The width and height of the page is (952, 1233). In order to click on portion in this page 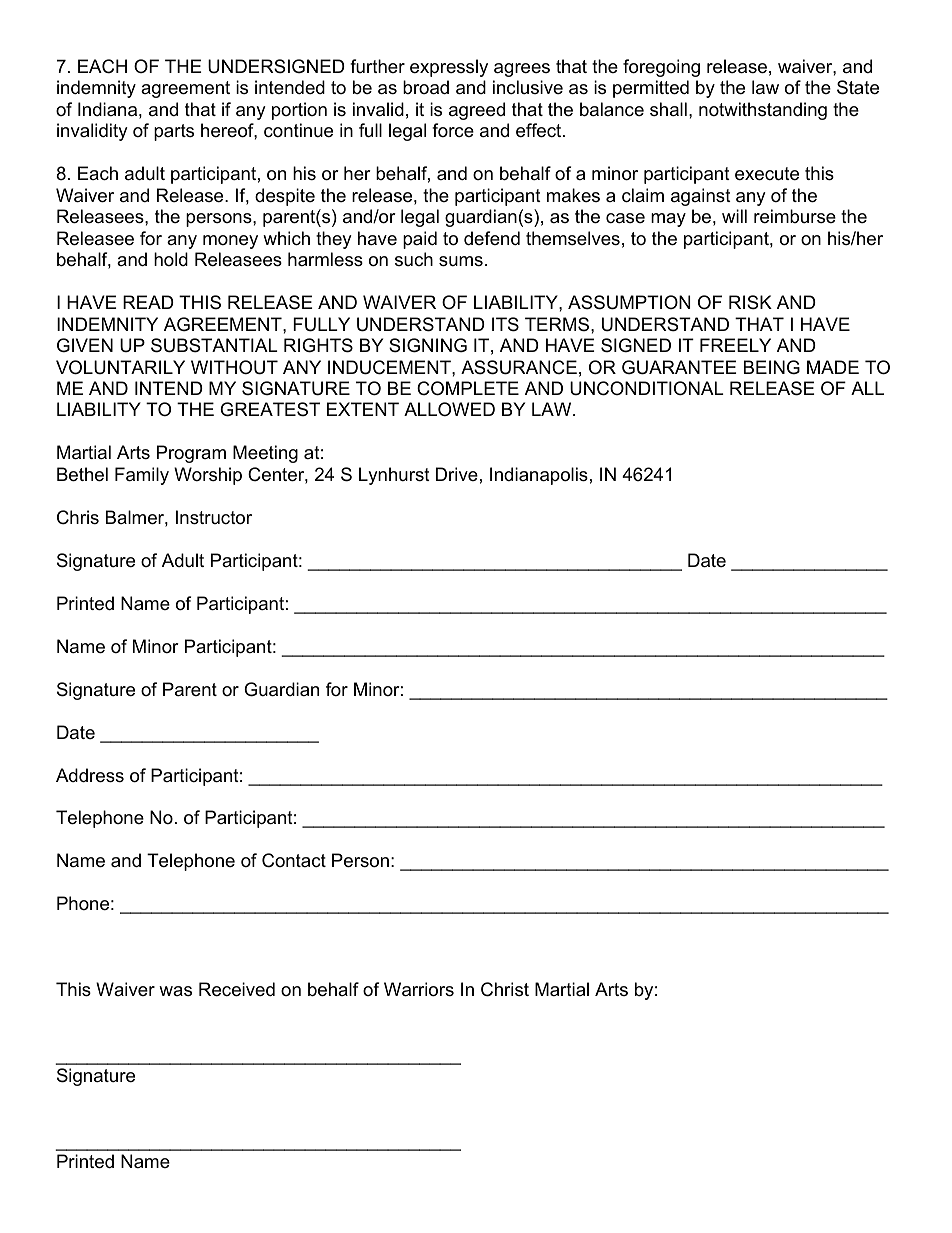, I will do `click(299, 111)`.
